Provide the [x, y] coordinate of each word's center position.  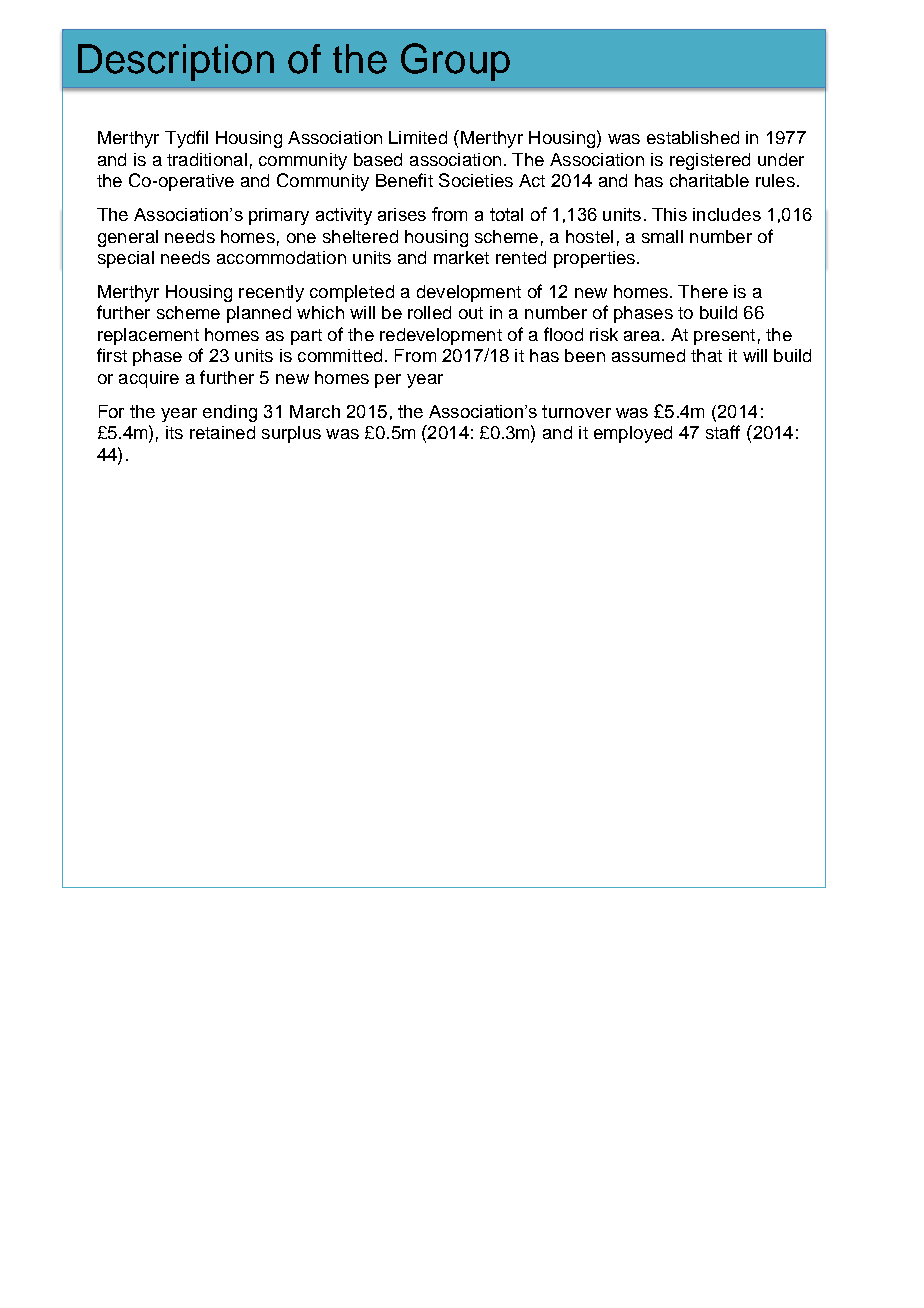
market [461, 257]
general [128, 238]
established [693, 137]
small [662, 236]
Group [455, 62]
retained [222, 432]
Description [176, 62]
